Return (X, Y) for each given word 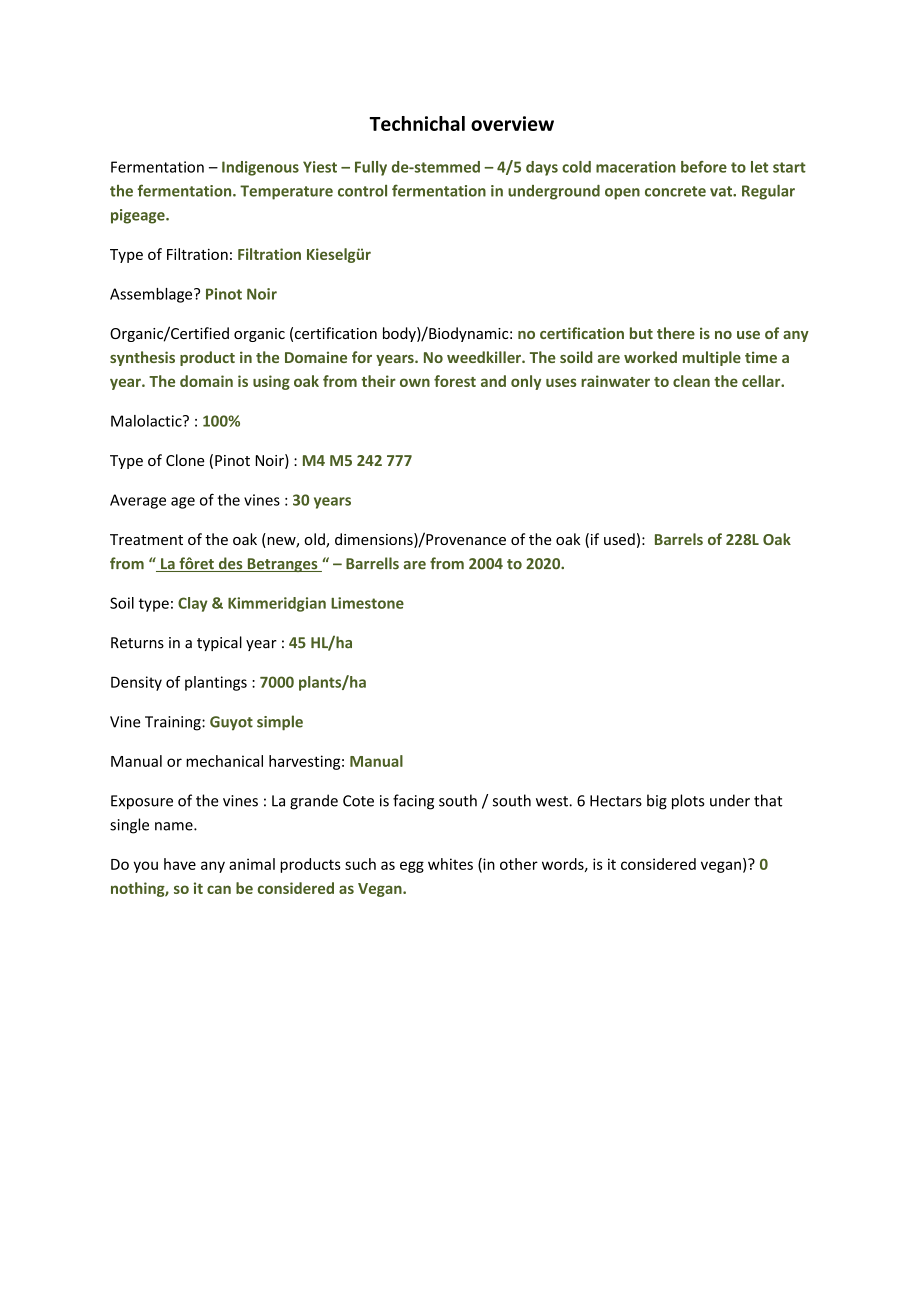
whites (450, 864)
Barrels (679, 539)
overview (512, 123)
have (180, 864)
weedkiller (485, 357)
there (676, 333)
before (704, 167)
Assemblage (152, 295)
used (619, 539)
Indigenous (260, 168)
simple (280, 723)
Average (138, 501)
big (657, 802)
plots (688, 802)
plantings (216, 683)
